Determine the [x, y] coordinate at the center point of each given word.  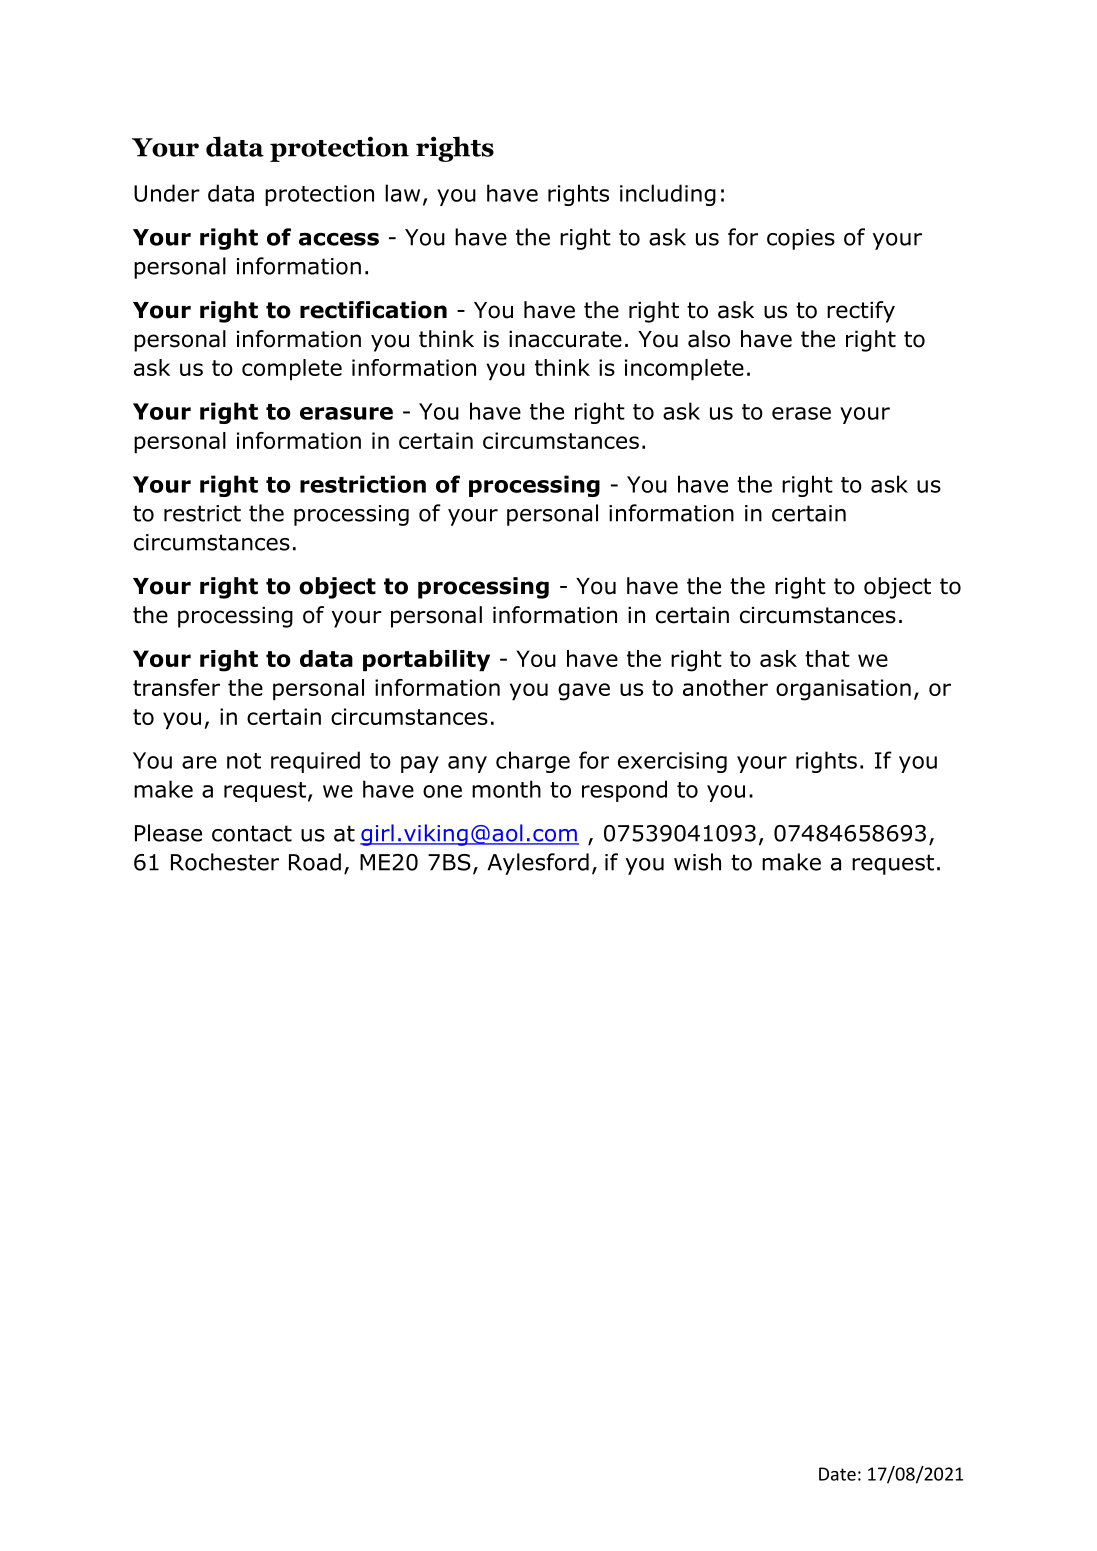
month [506, 789]
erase [801, 413]
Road [315, 862]
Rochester [225, 862]
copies [801, 239]
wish [697, 862]
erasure [346, 413]
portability [426, 661]
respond [624, 791]
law [402, 193]
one [442, 791]
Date [837, 1474]
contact [252, 833]
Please [168, 833]
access [339, 239]
